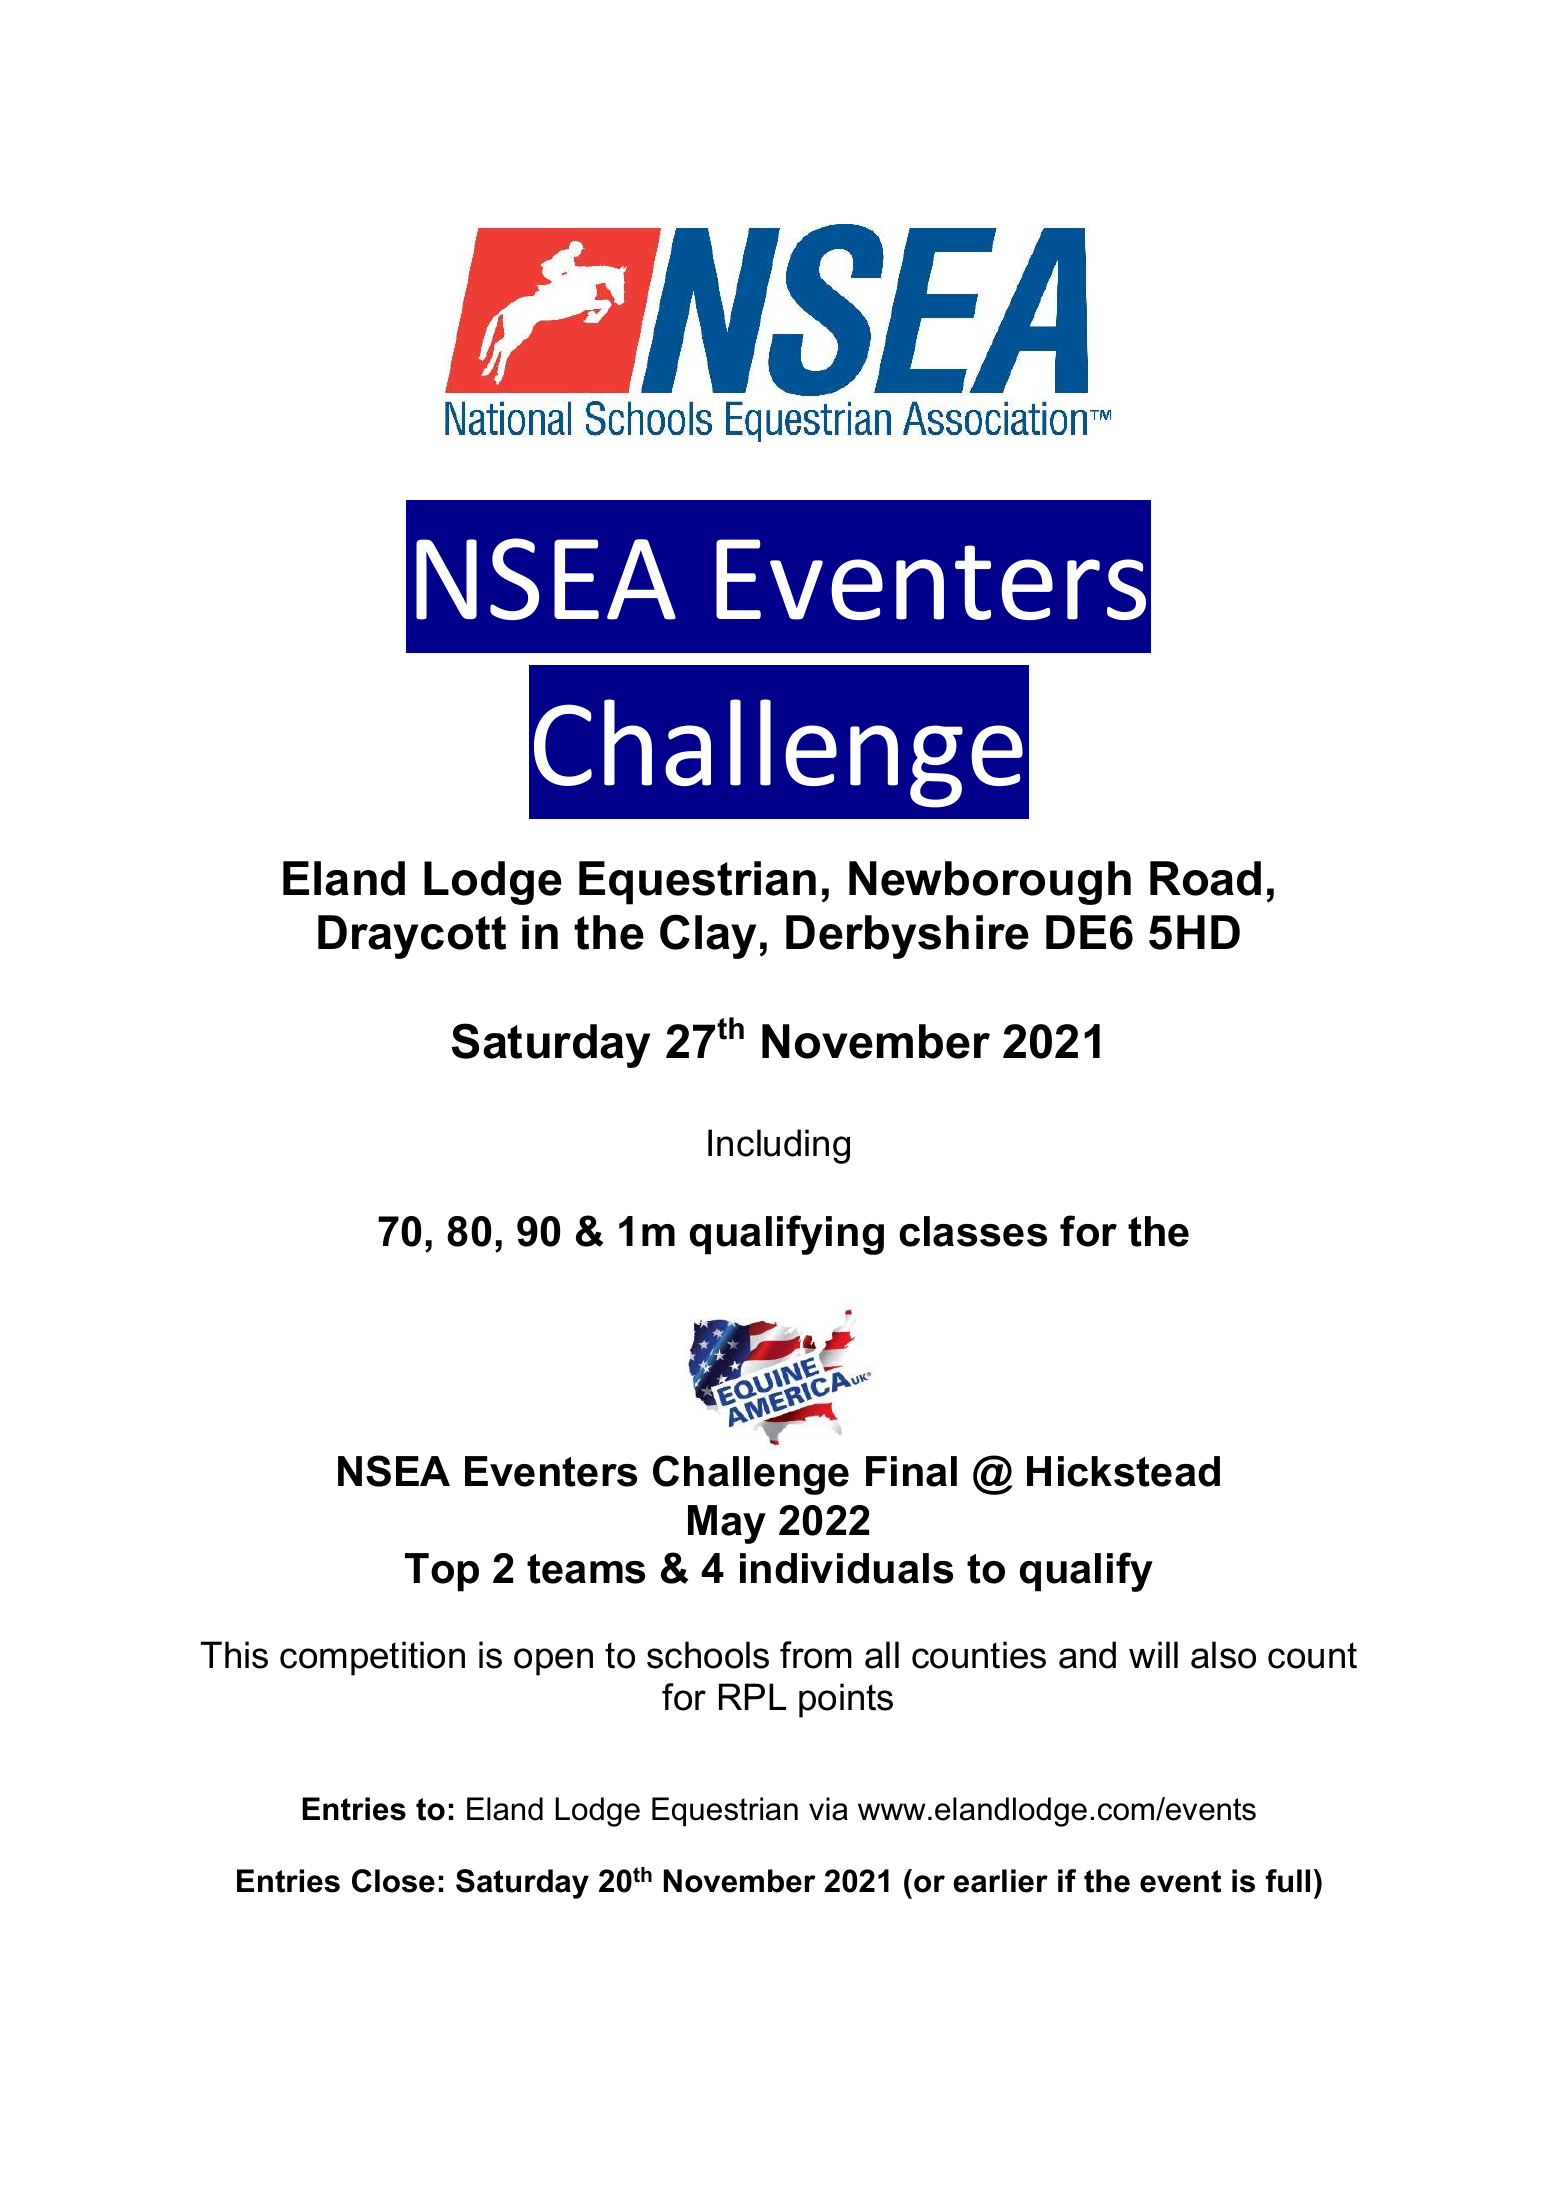 The image size is (1558, 2203). Describe the element at coordinates (907, 937) in the screenshot. I see `Derbyshire` at that location.
